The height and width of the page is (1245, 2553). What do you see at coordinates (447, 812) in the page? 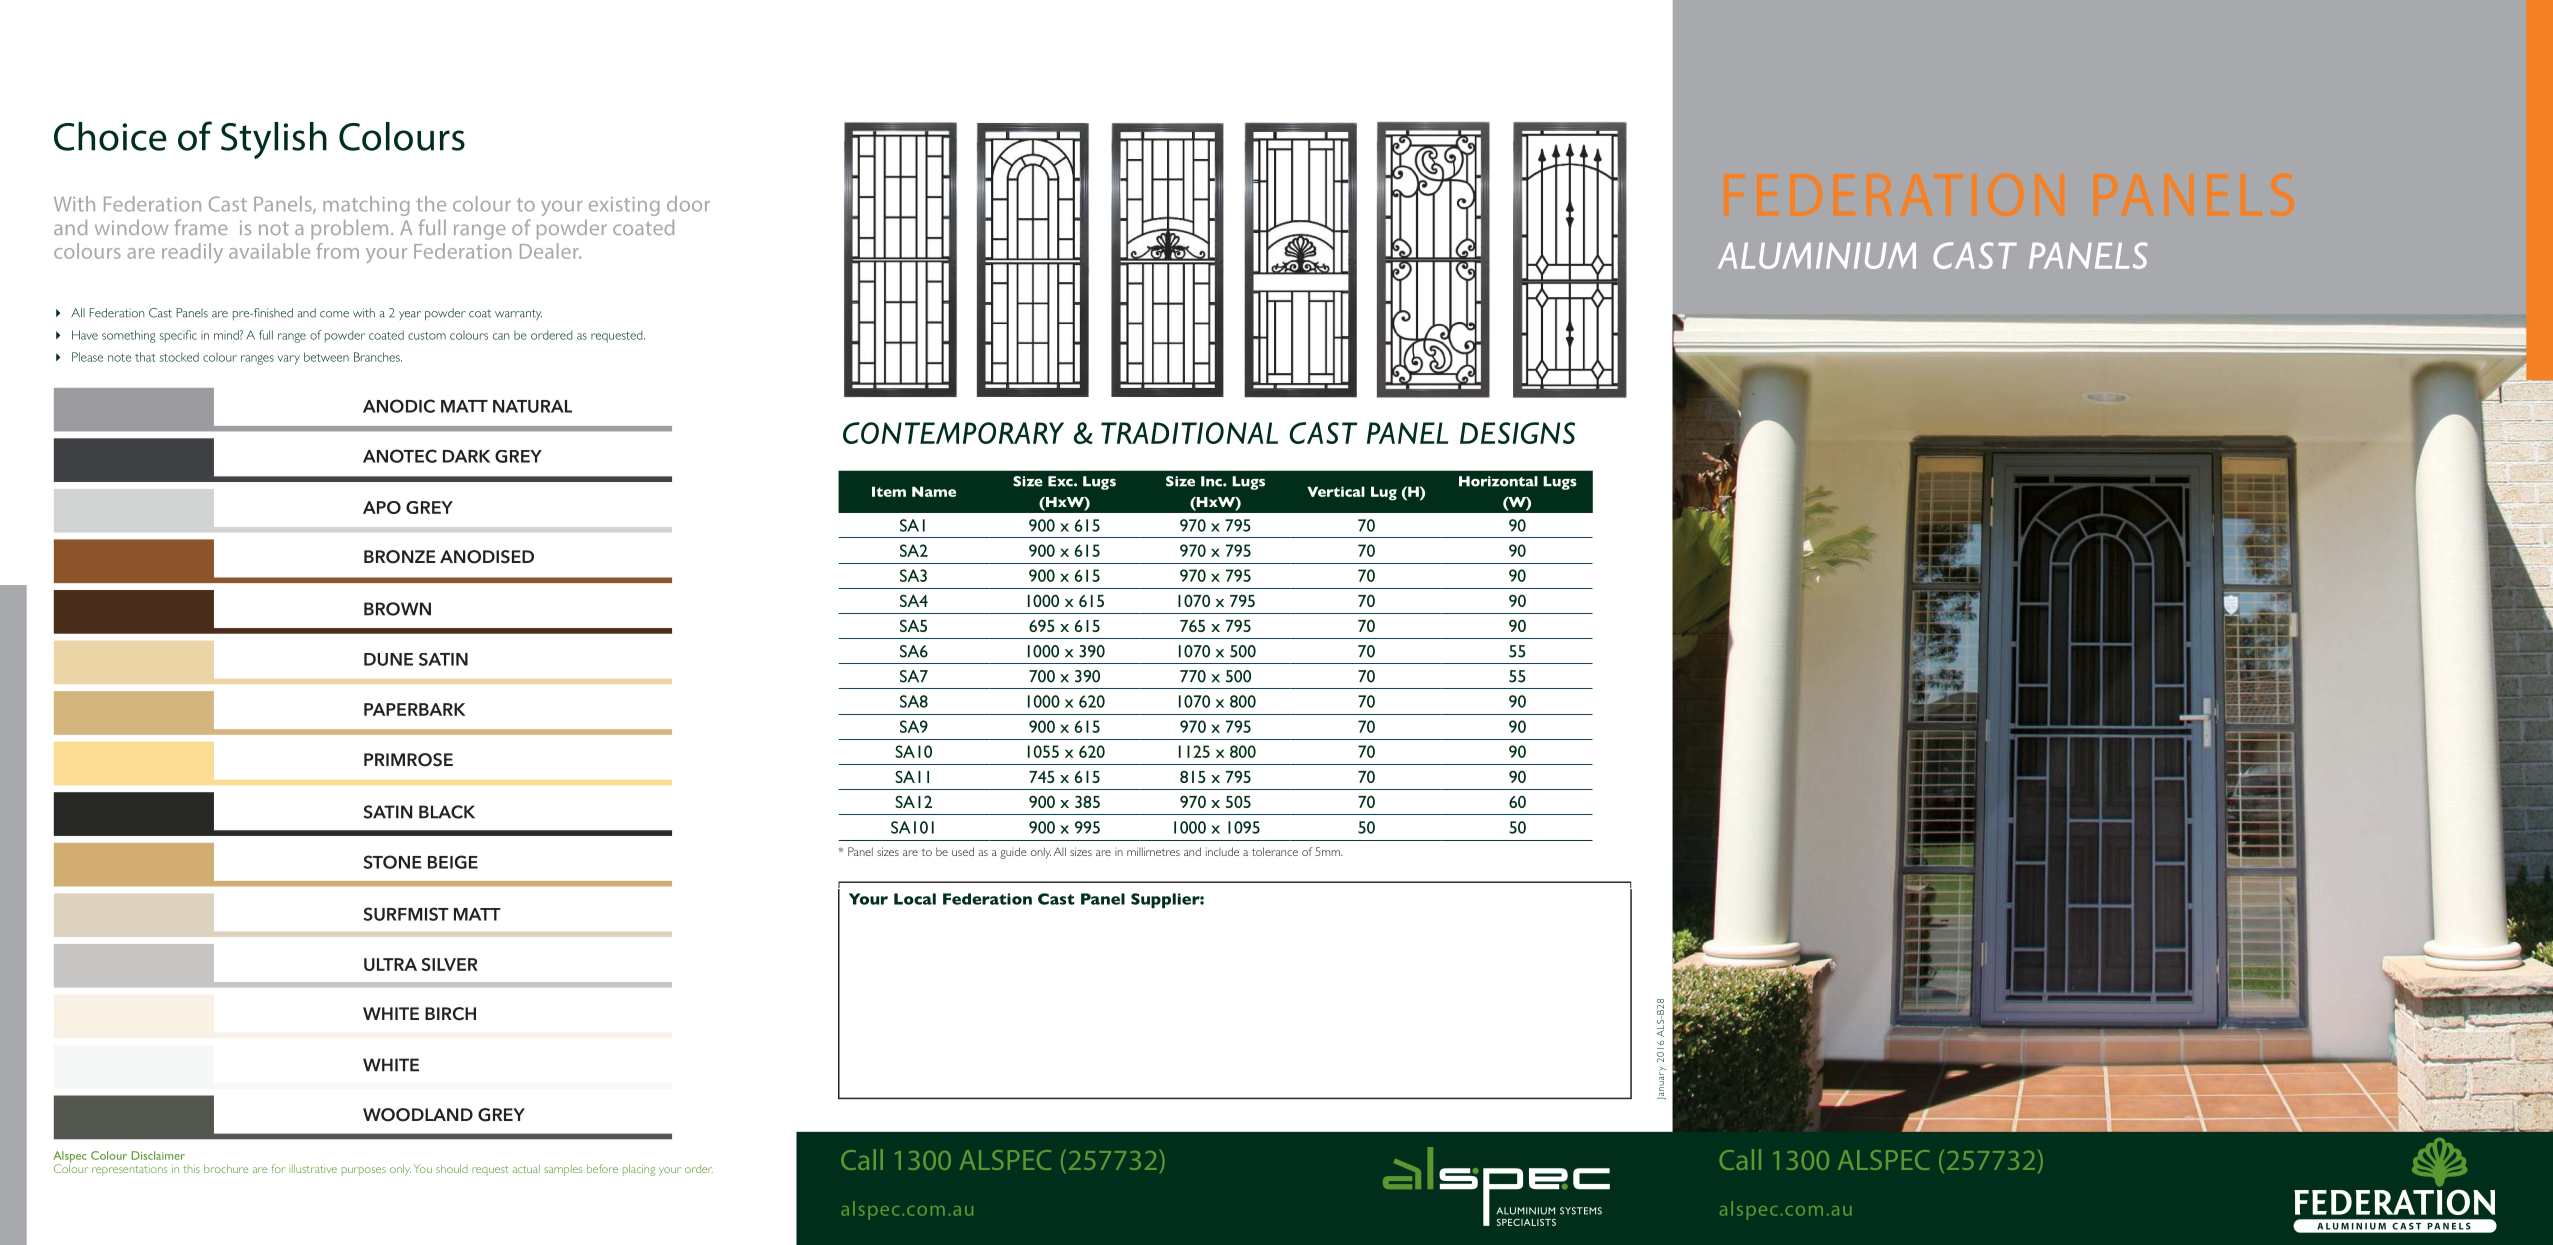
I see `BLACK` at bounding box center [447, 812].
